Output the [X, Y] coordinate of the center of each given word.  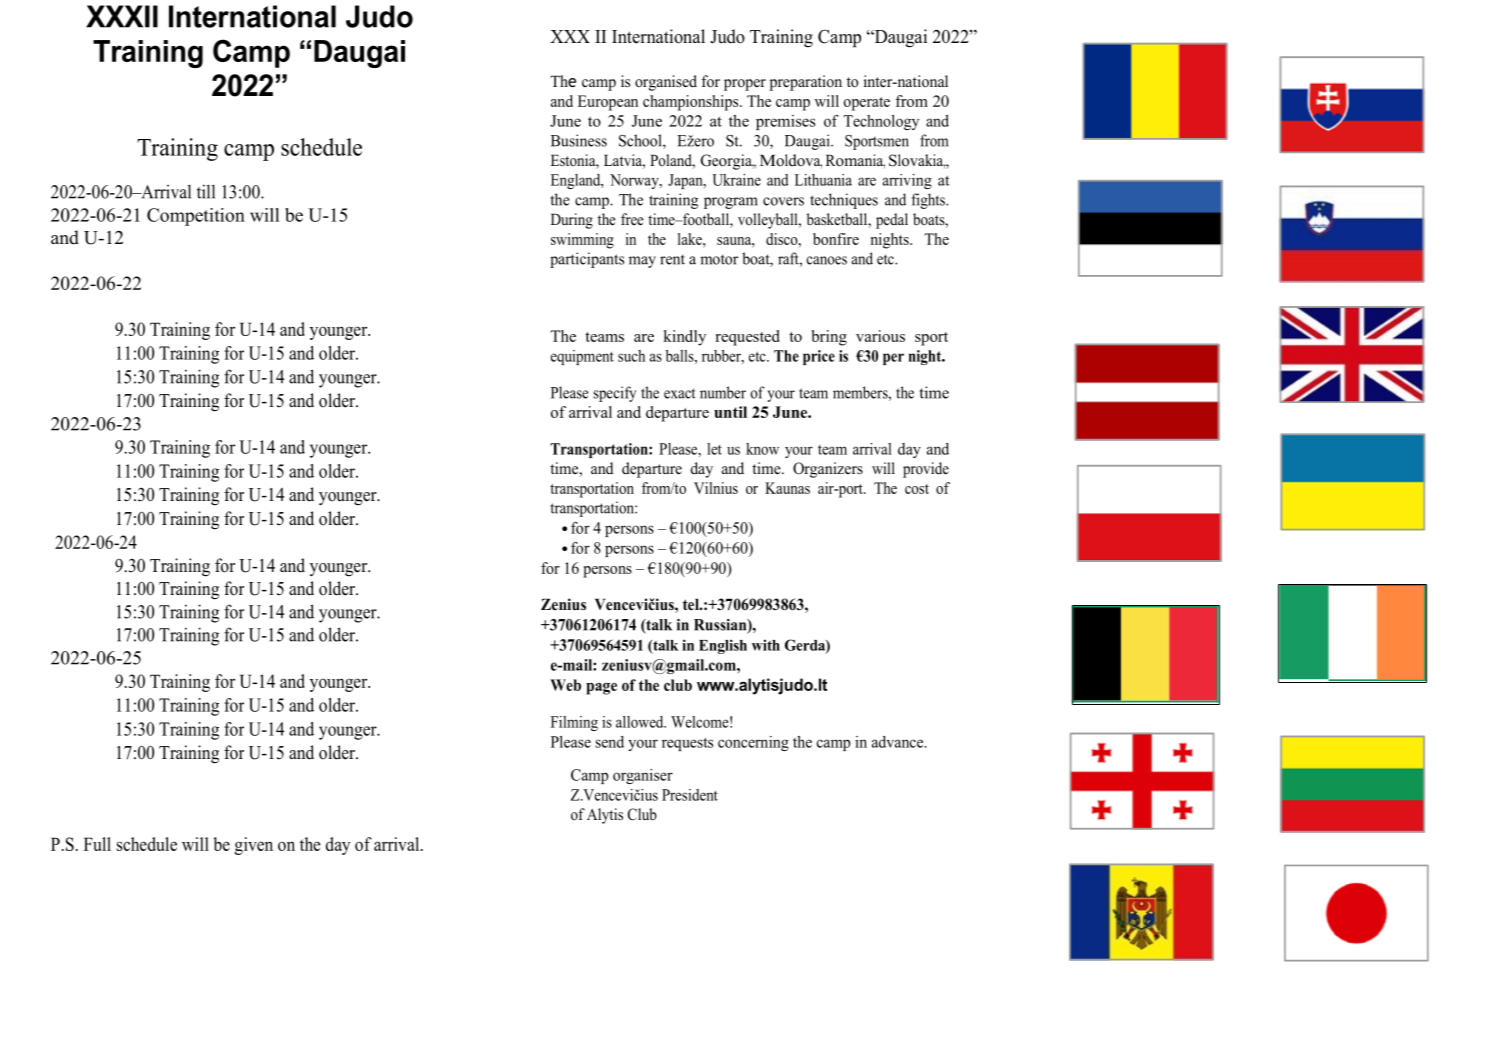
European [608, 103]
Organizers [828, 470]
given [254, 846]
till [206, 191]
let [714, 449]
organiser [643, 776]
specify [614, 394]
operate [867, 104]
